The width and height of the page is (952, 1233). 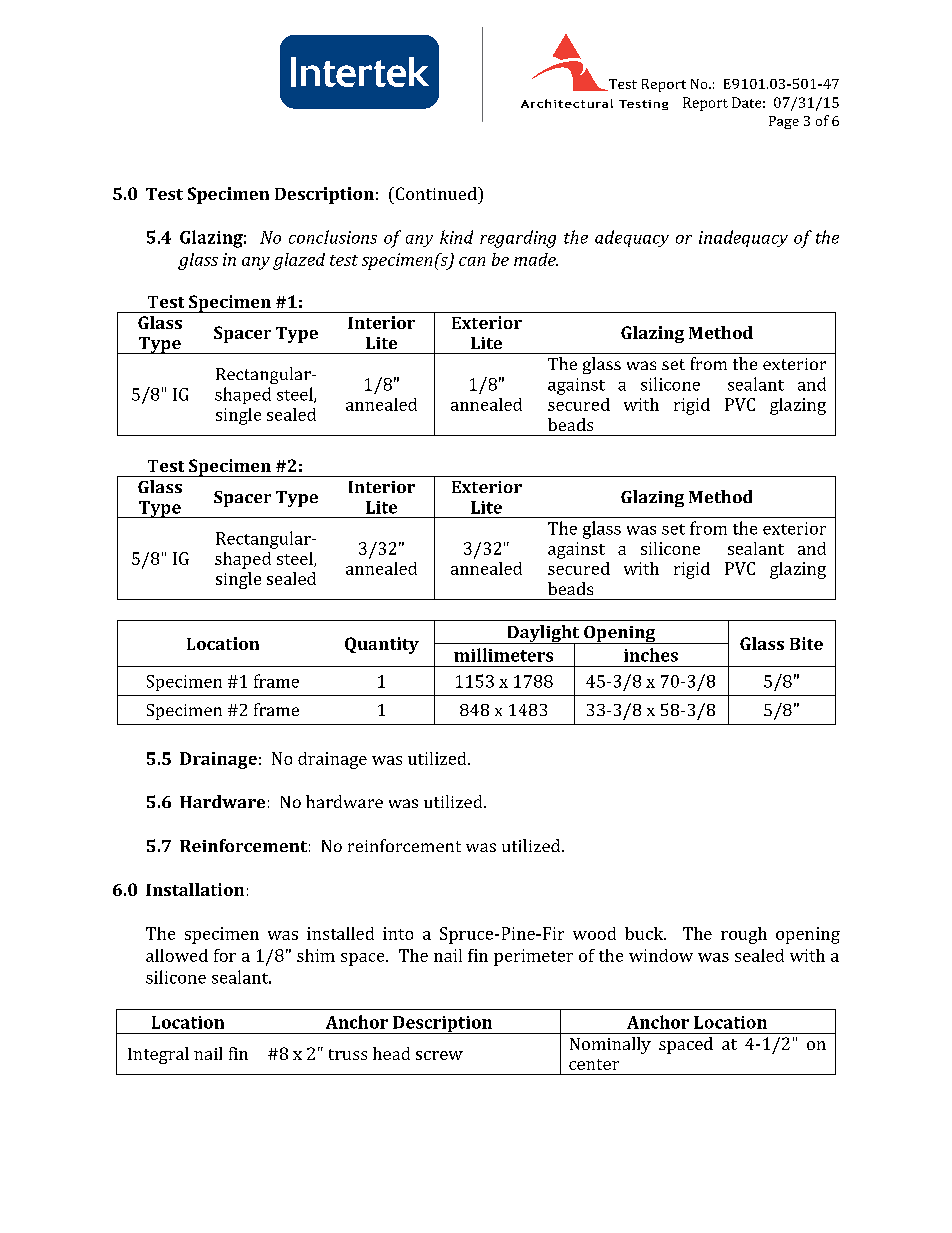 I want to click on Bite, so click(x=806, y=643).
